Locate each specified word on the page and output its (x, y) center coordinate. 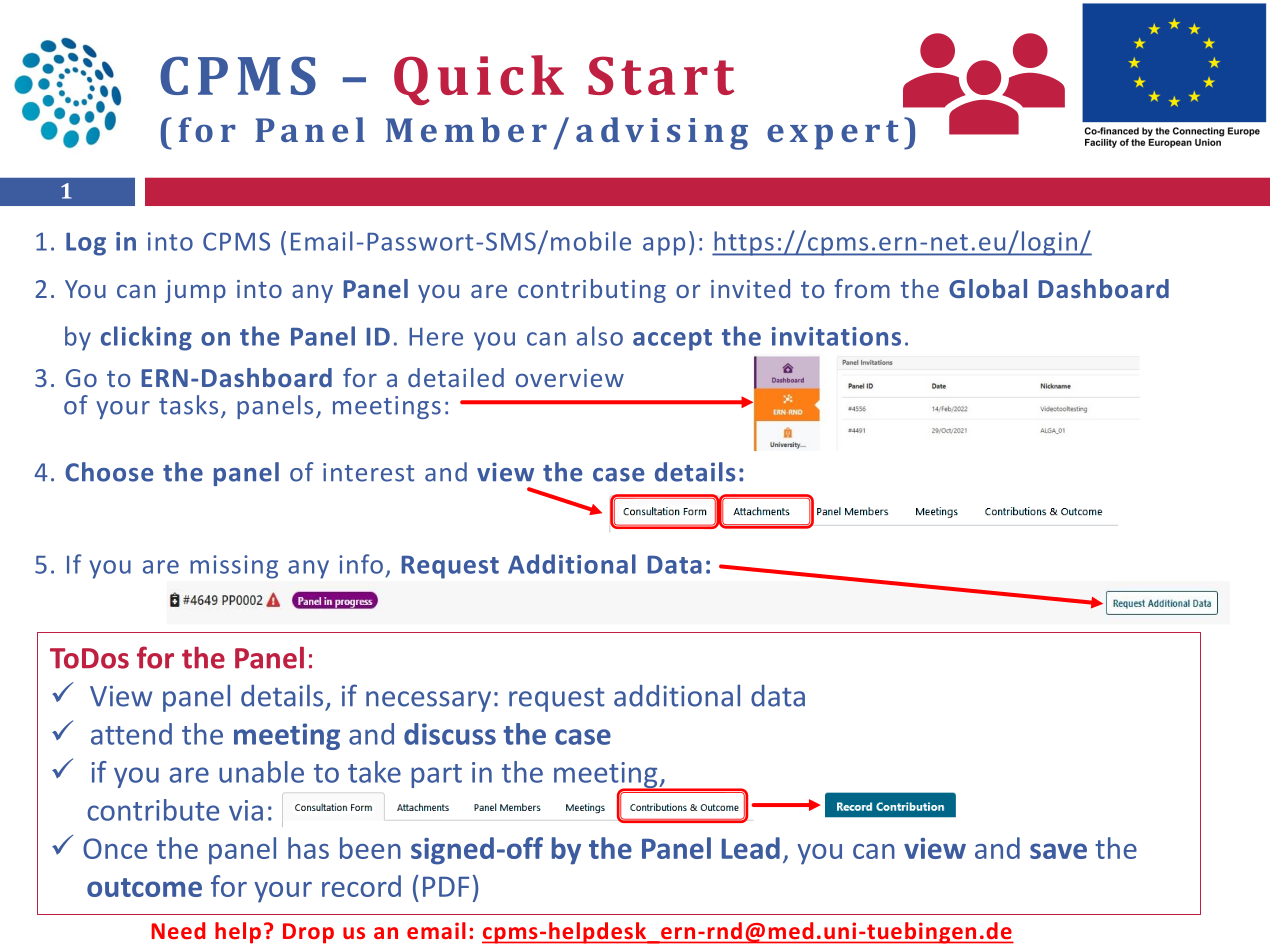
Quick (479, 80)
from (862, 288)
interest (368, 472)
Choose (109, 472)
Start (661, 75)
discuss (450, 734)
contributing (592, 291)
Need (178, 930)
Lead (751, 848)
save (1058, 851)
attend (131, 734)
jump (195, 291)
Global (988, 288)
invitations (836, 336)
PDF (446, 886)
